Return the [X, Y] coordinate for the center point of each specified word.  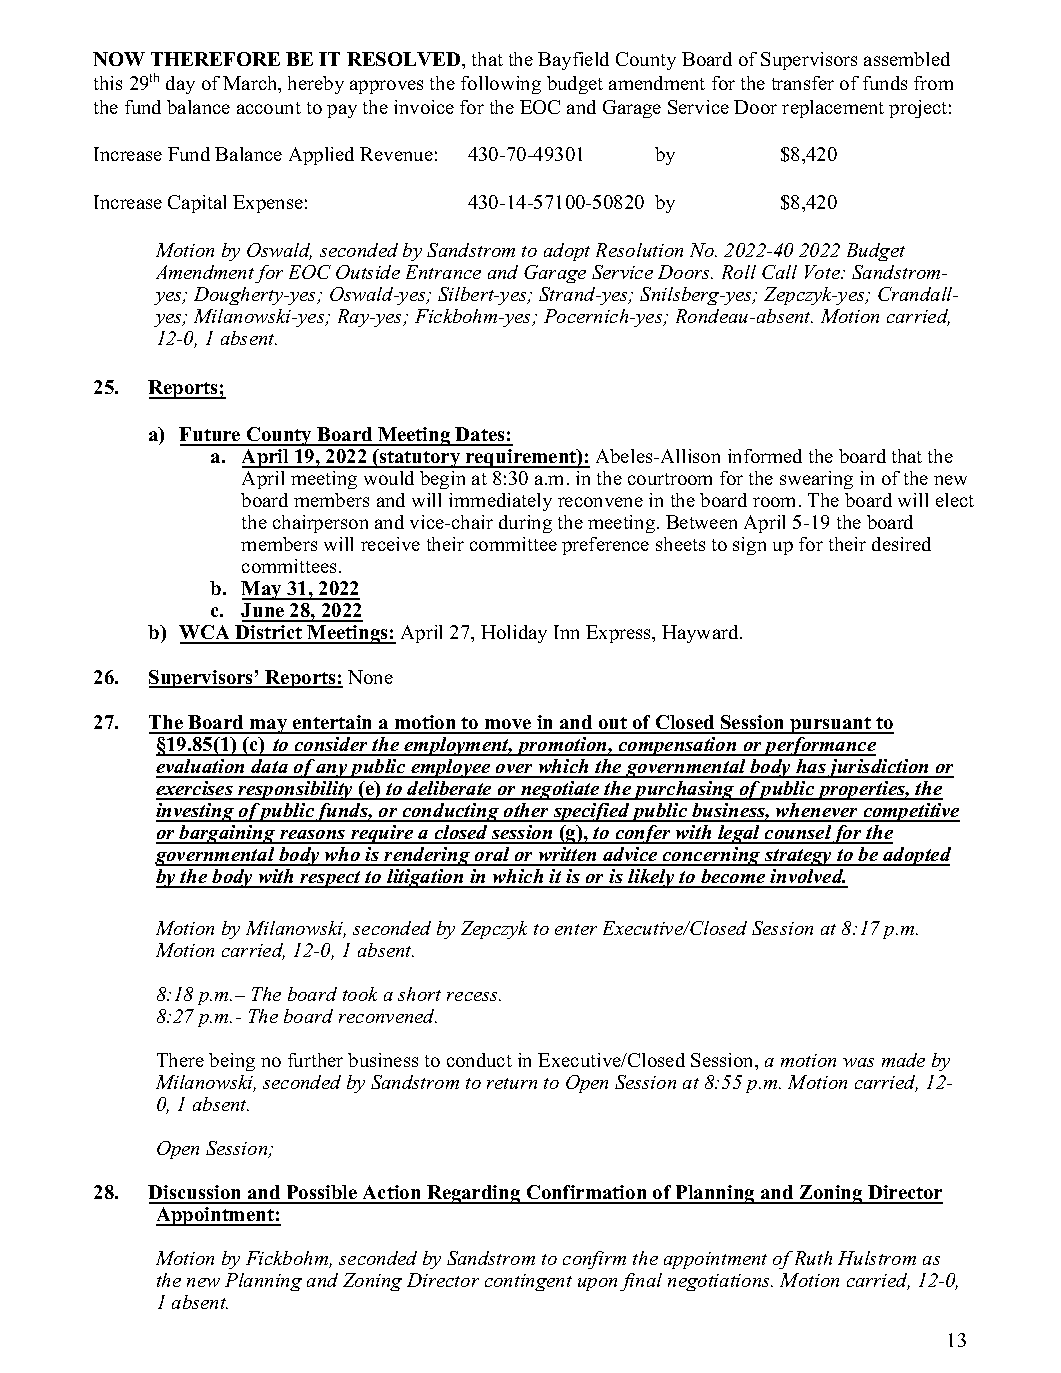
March [251, 84]
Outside [368, 272]
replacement [833, 109]
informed [765, 456]
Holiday [514, 634]
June [264, 612]
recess [473, 996]
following [501, 85]
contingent [528, 1282]
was [858, 1062]
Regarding [474, 1194]
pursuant [831, 725]
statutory [420, 458]
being [232, 1062]
